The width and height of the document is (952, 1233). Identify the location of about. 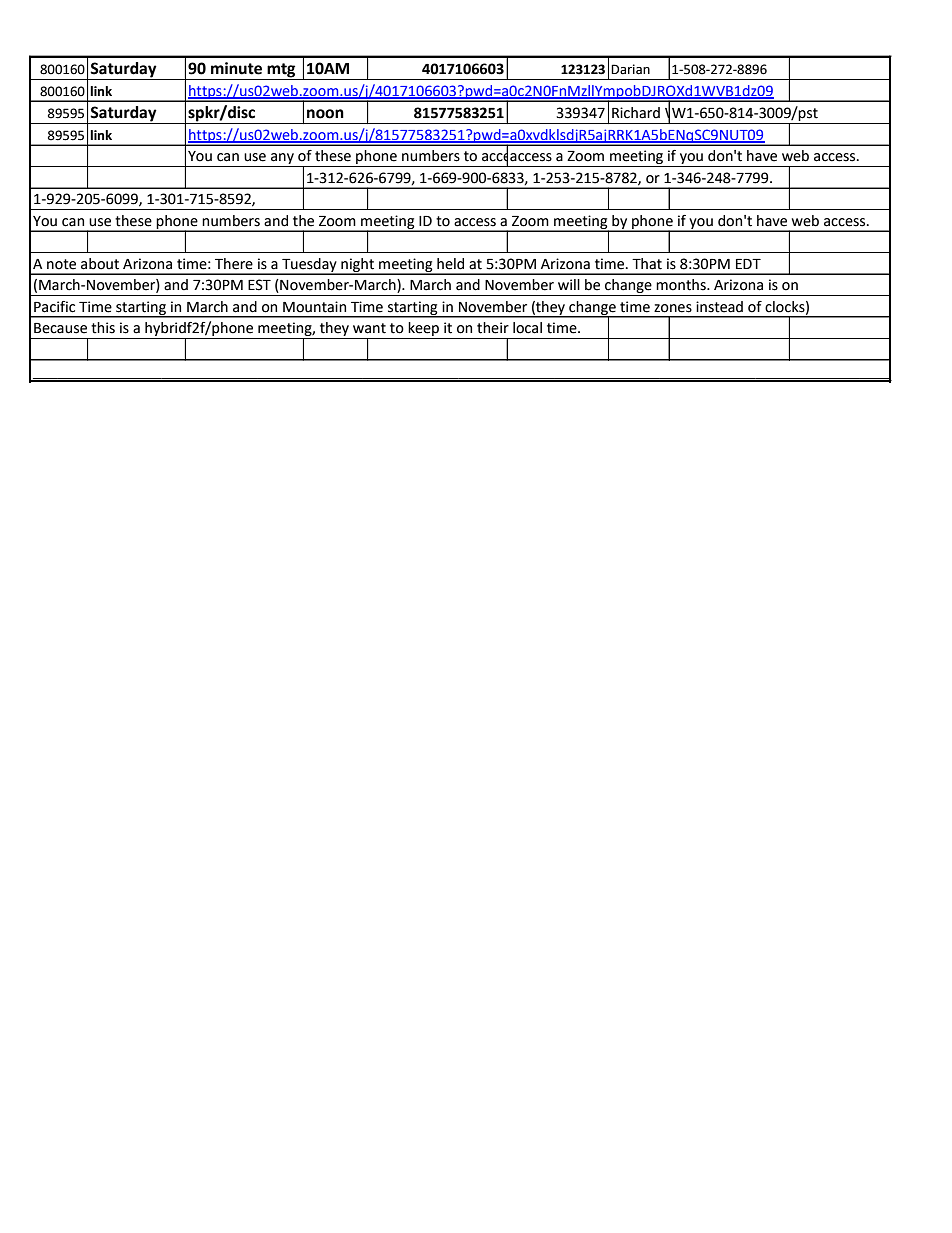
(100, 264).
